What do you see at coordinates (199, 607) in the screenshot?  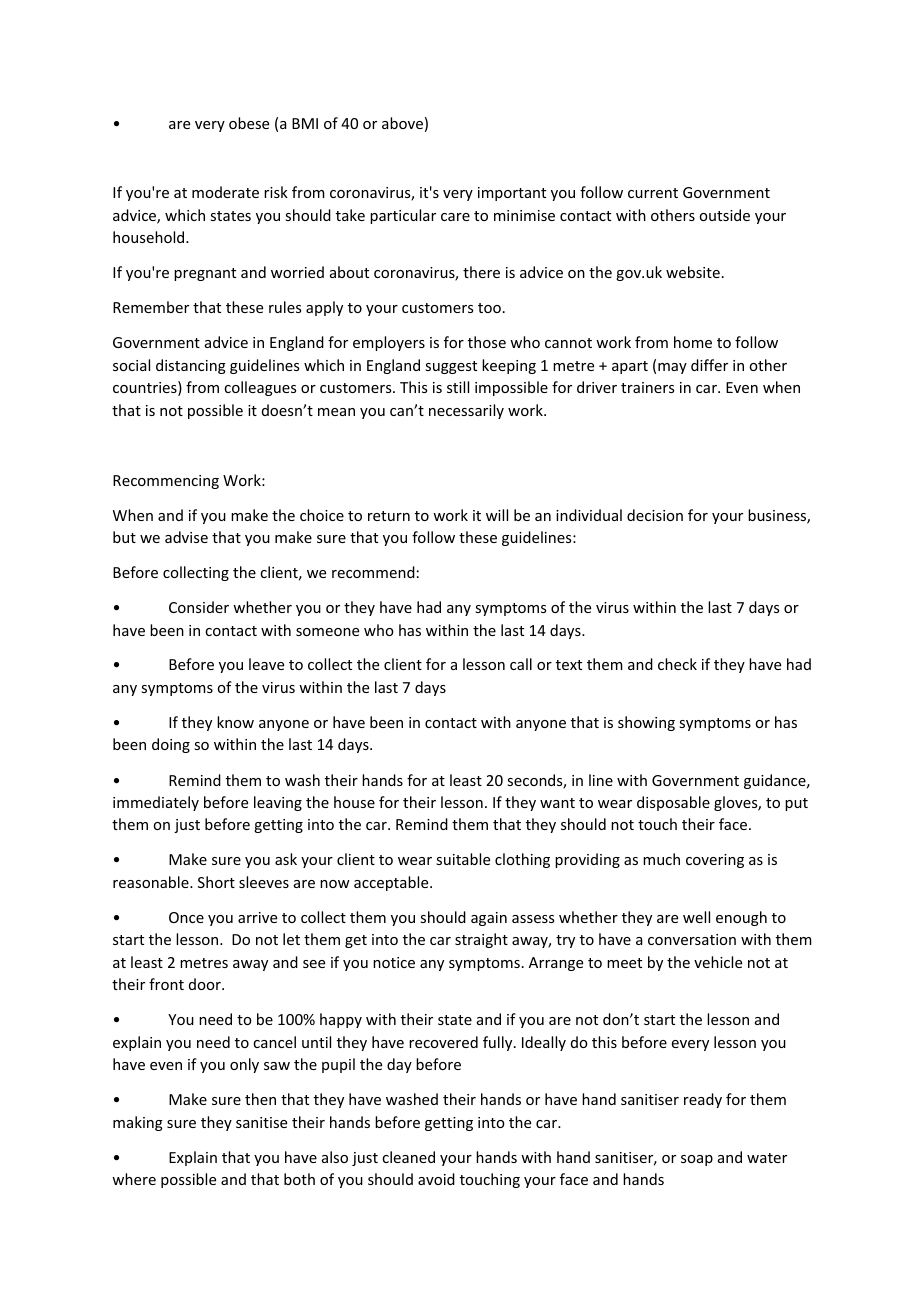 I see `Consider` at bounding box center [199, 607].
